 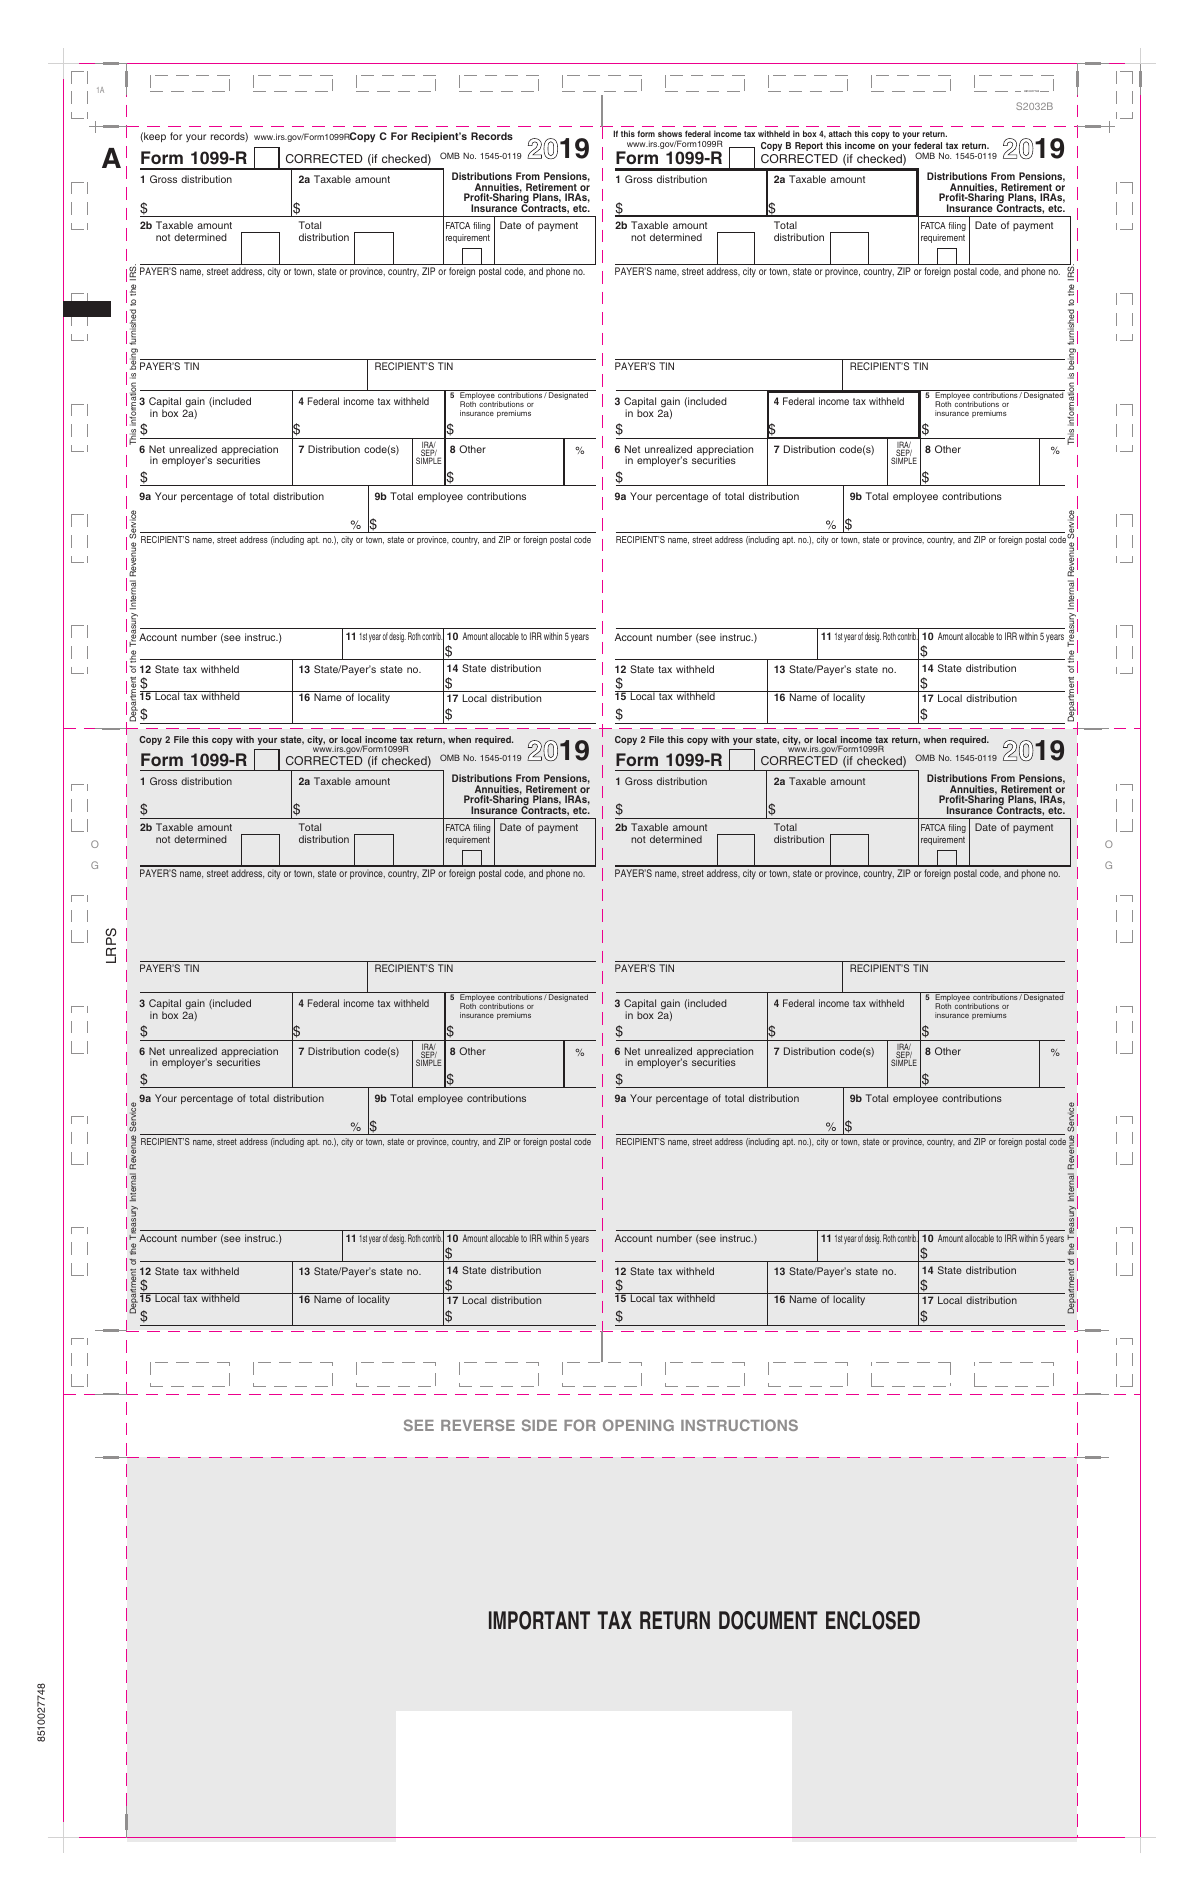 What do you see at coordinates (768, 1620) in the page?
I see `DOCUMENT` at bounding box center [768, 1620].
